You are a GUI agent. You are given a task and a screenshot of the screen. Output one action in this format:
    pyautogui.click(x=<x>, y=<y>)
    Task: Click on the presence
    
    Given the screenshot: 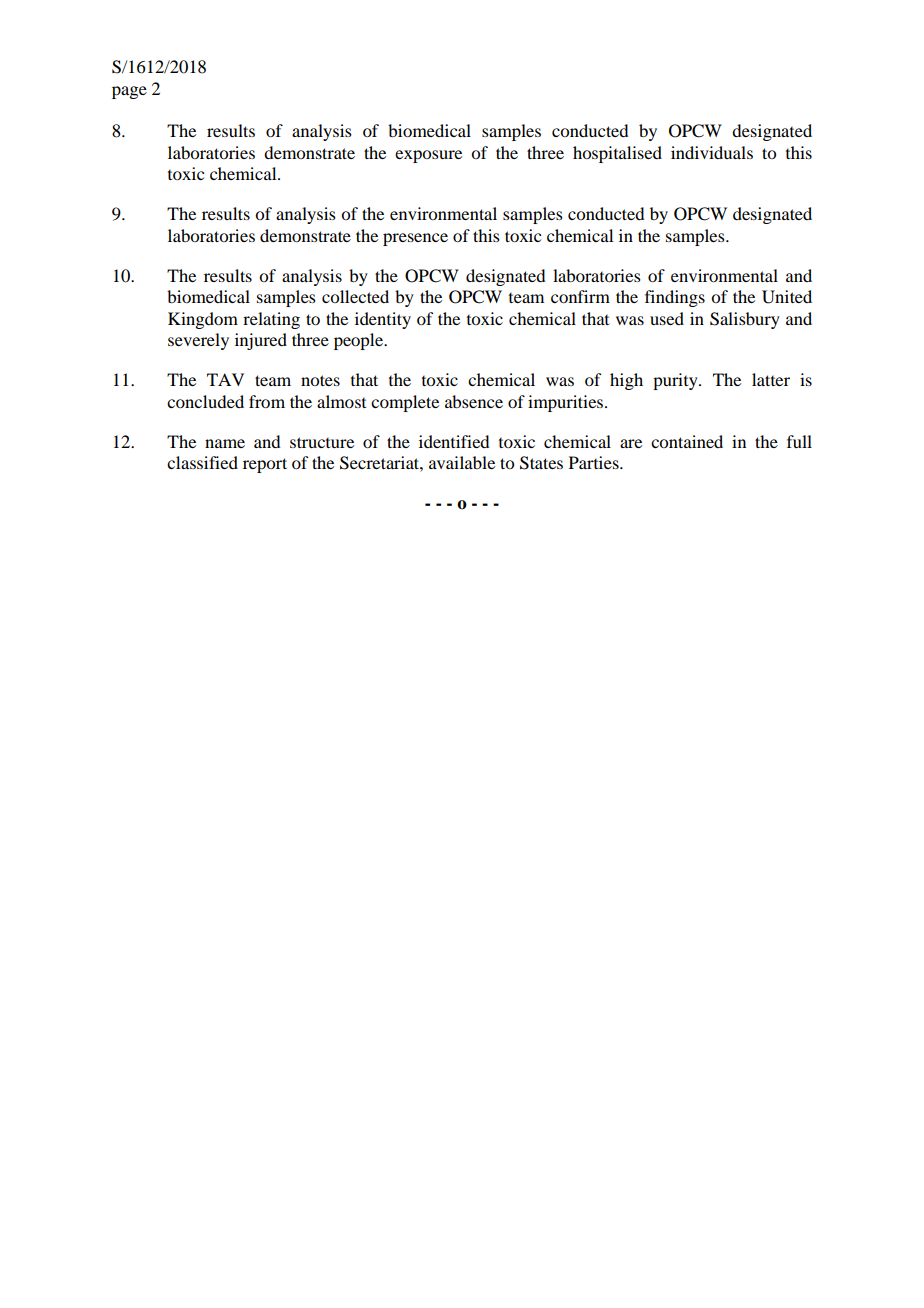 What is the action you would take?
    pyautogui.click(x=415, y=239)
